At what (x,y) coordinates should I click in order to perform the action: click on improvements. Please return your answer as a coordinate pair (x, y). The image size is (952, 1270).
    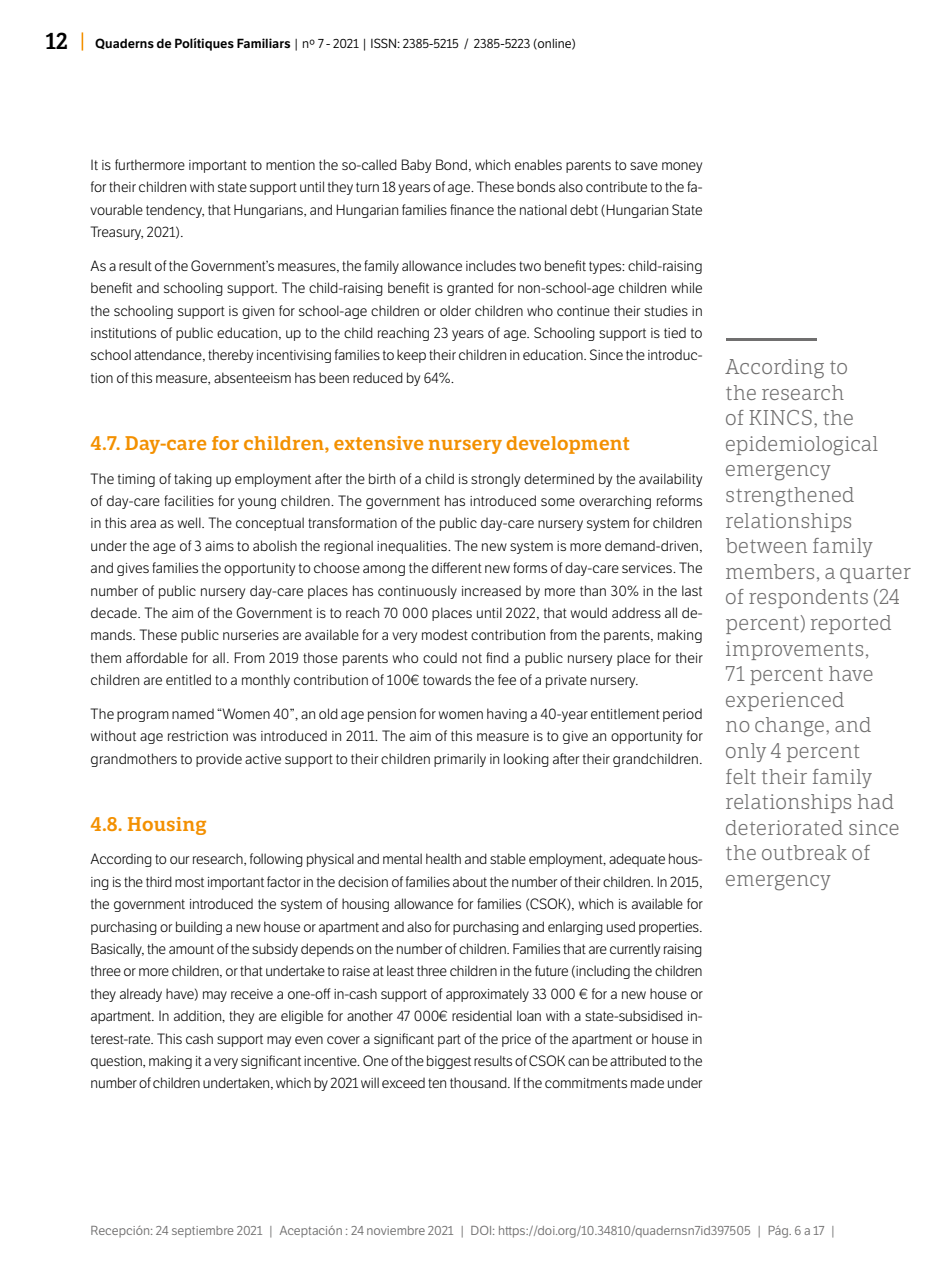
    Looking at the image, I should click on (794, 650).
